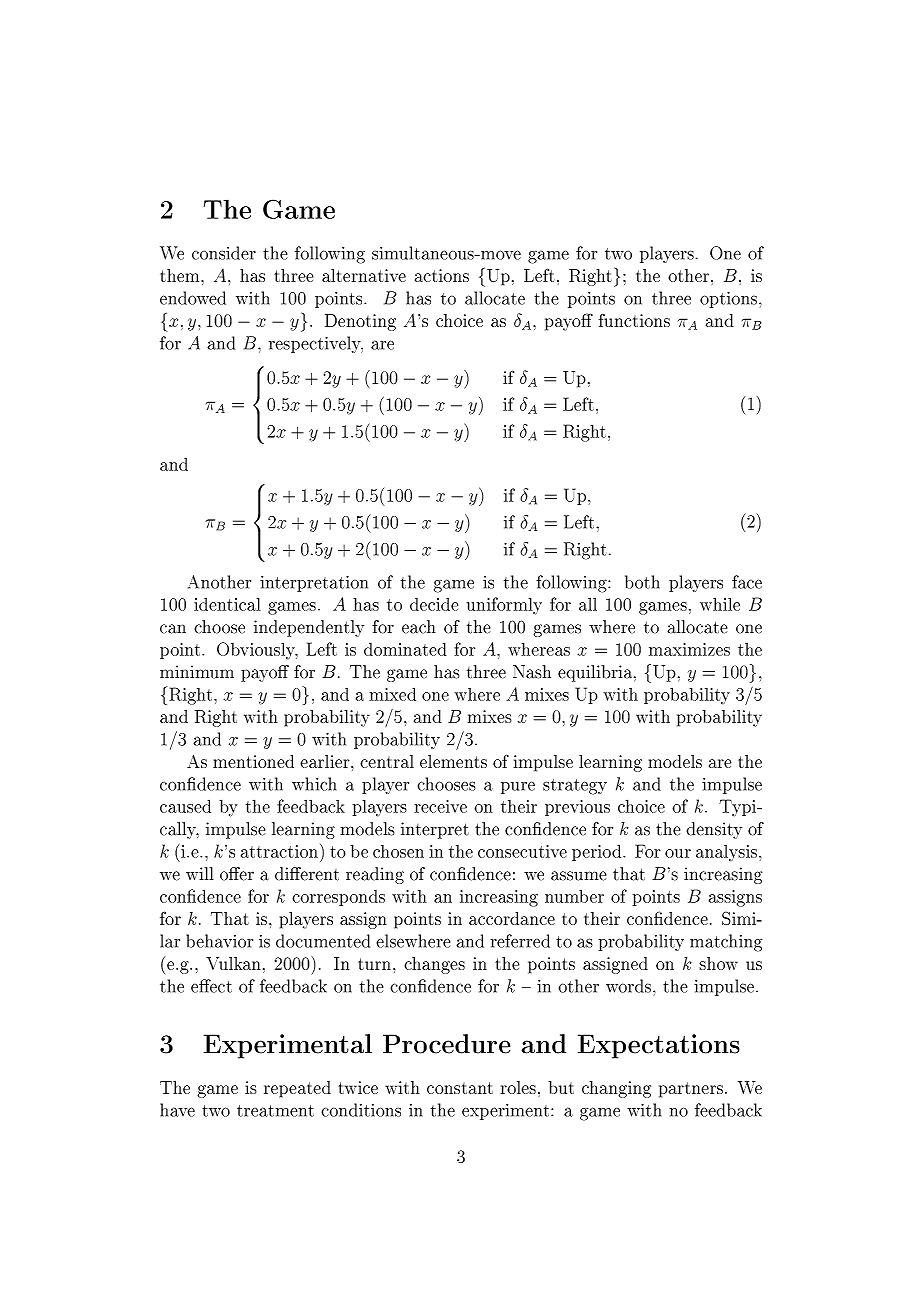 This document has height=1308, width=924. Describe the element at coordinates (678, 853) in the document. I see `our` at that location.
